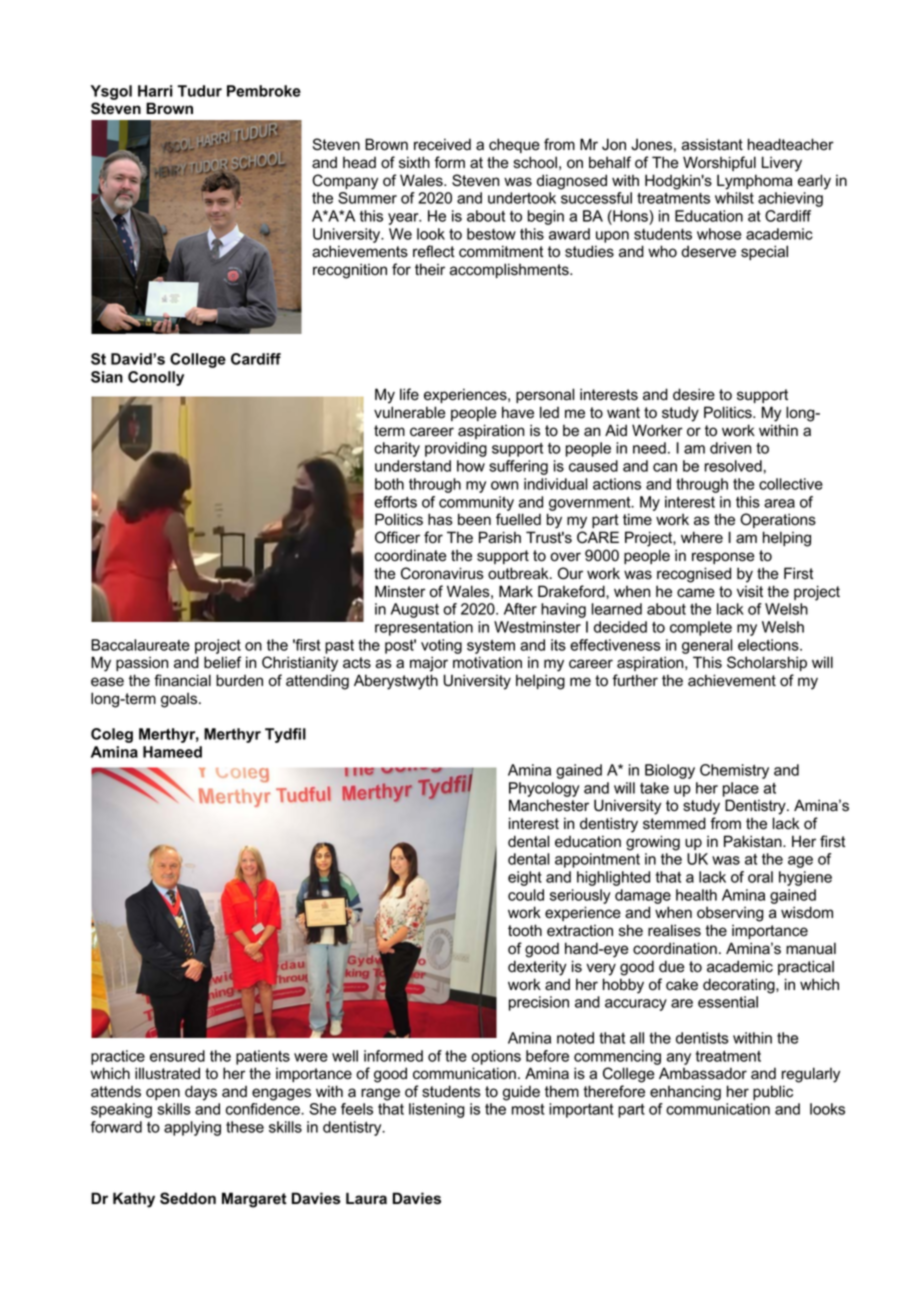 This screenshot has width=924, height=1308. Describe the element at coordinates (222, 662) in the screenshot. I see `belief` at that location.
